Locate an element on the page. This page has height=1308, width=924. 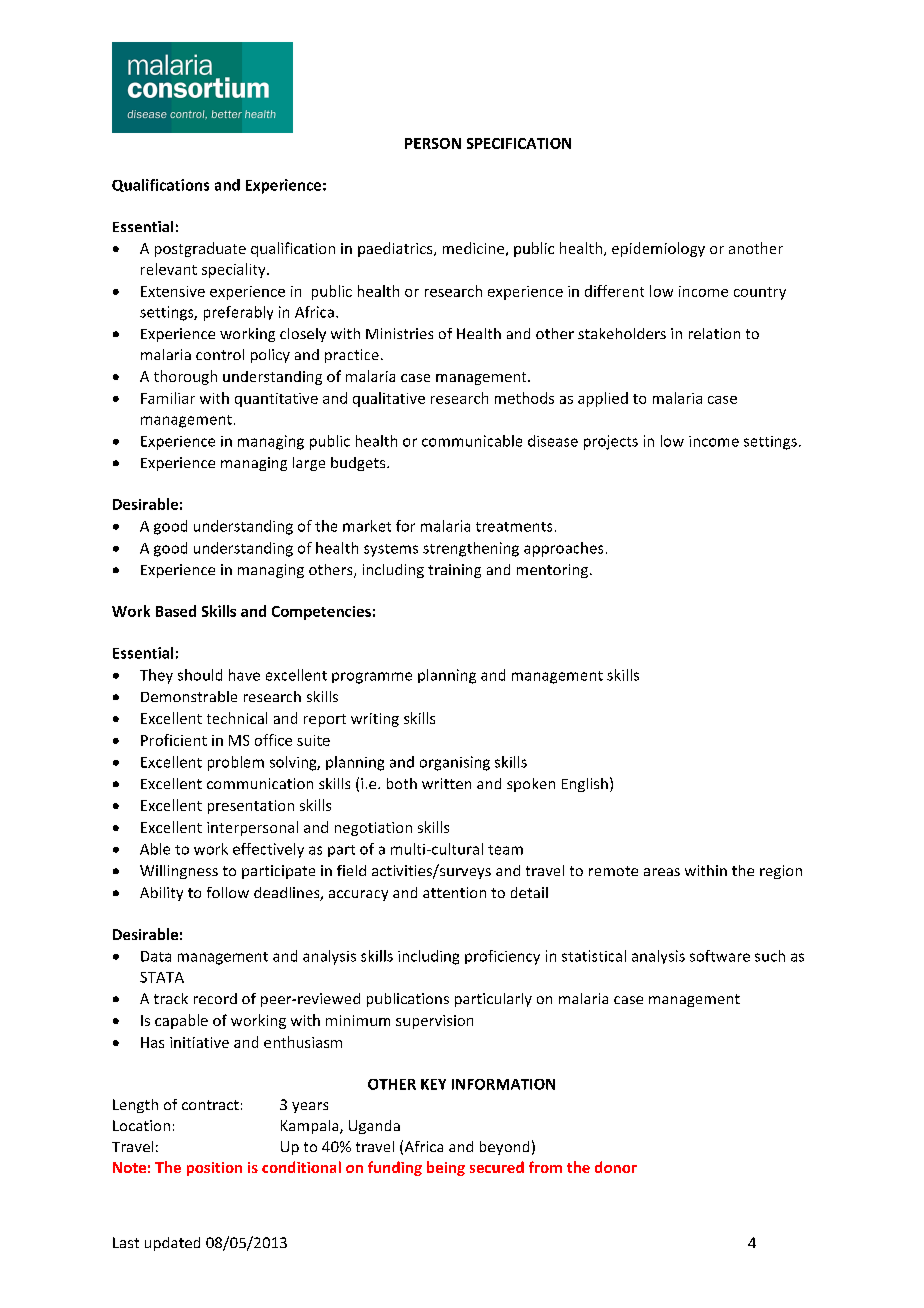
attention is located at coordinates (454, 892).
